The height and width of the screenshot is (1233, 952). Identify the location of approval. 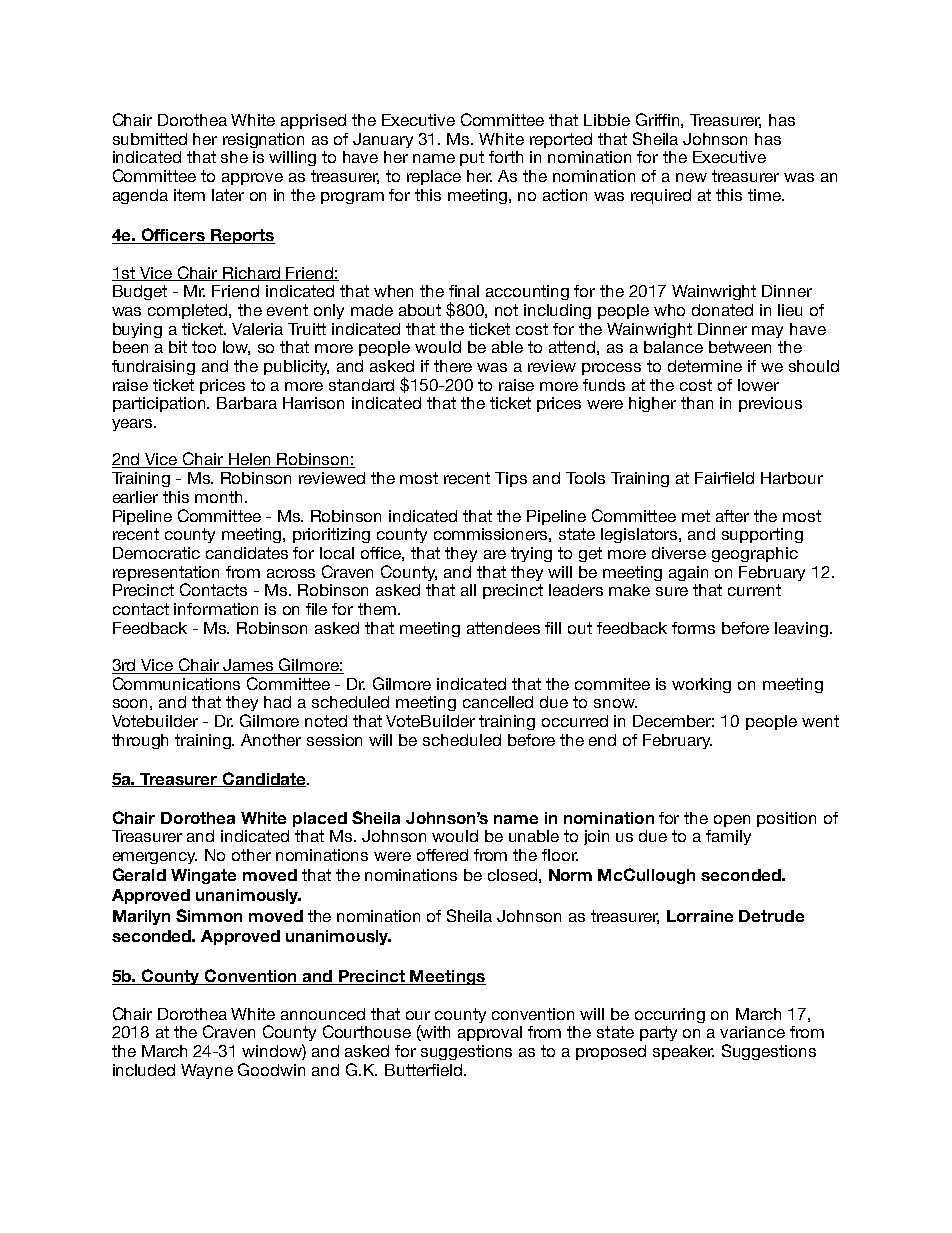
(490, 1033).
